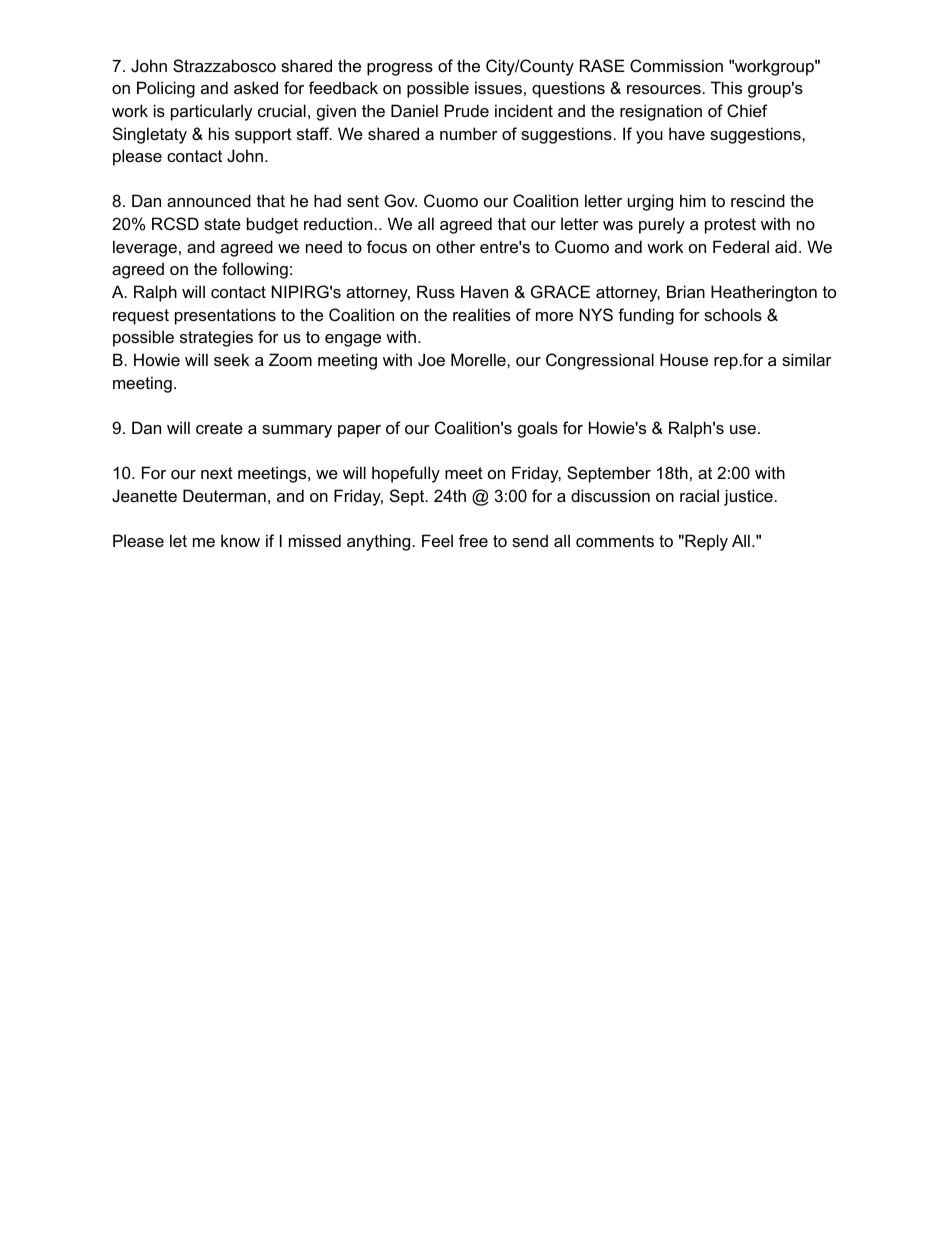 Image resolution: width=952 pixels, height=1233 pixels. Describe the element at coordinates (231, 359) in the document. I see `seek` at that location.
